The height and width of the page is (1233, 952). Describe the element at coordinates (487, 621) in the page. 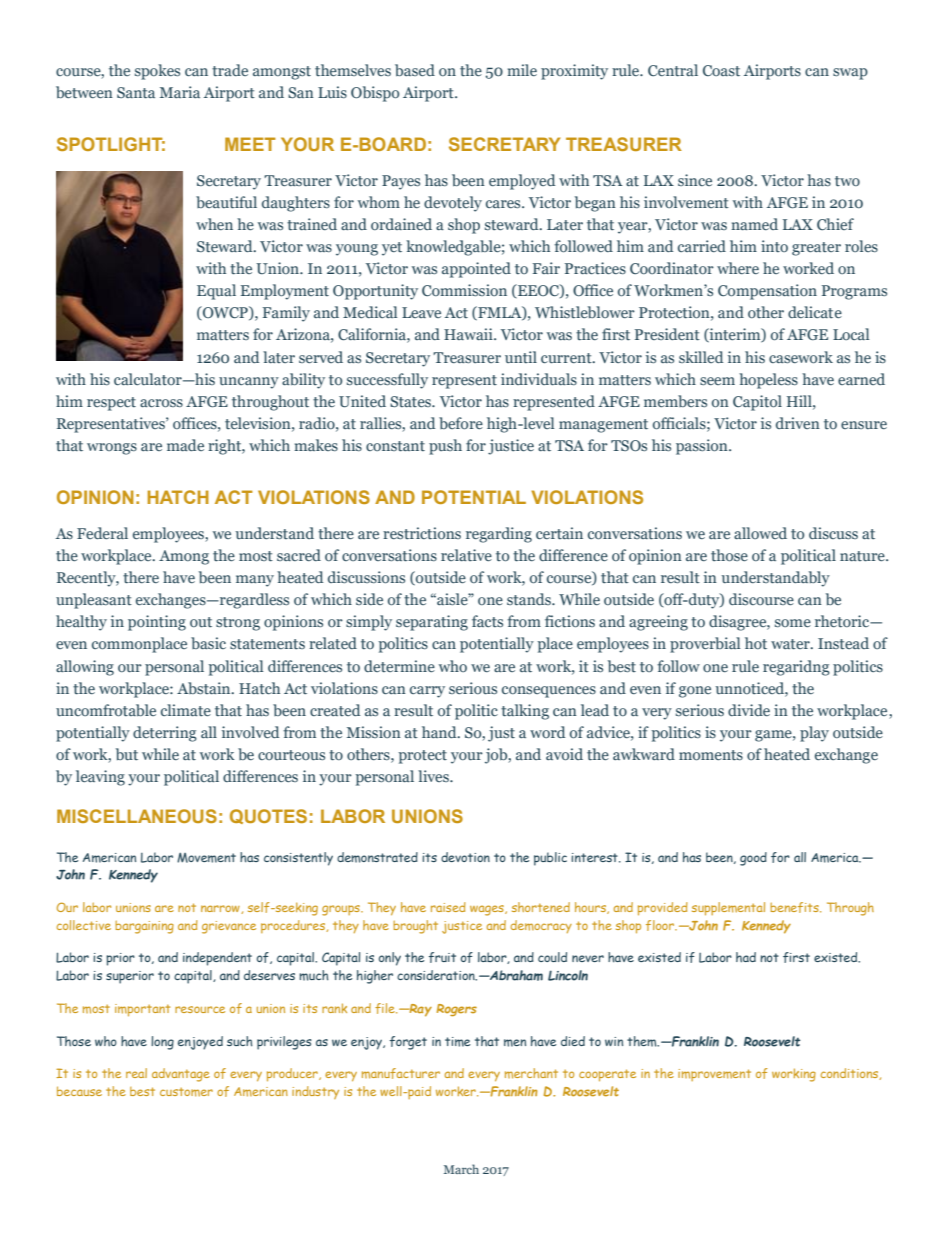

I see `facts` at that location.
